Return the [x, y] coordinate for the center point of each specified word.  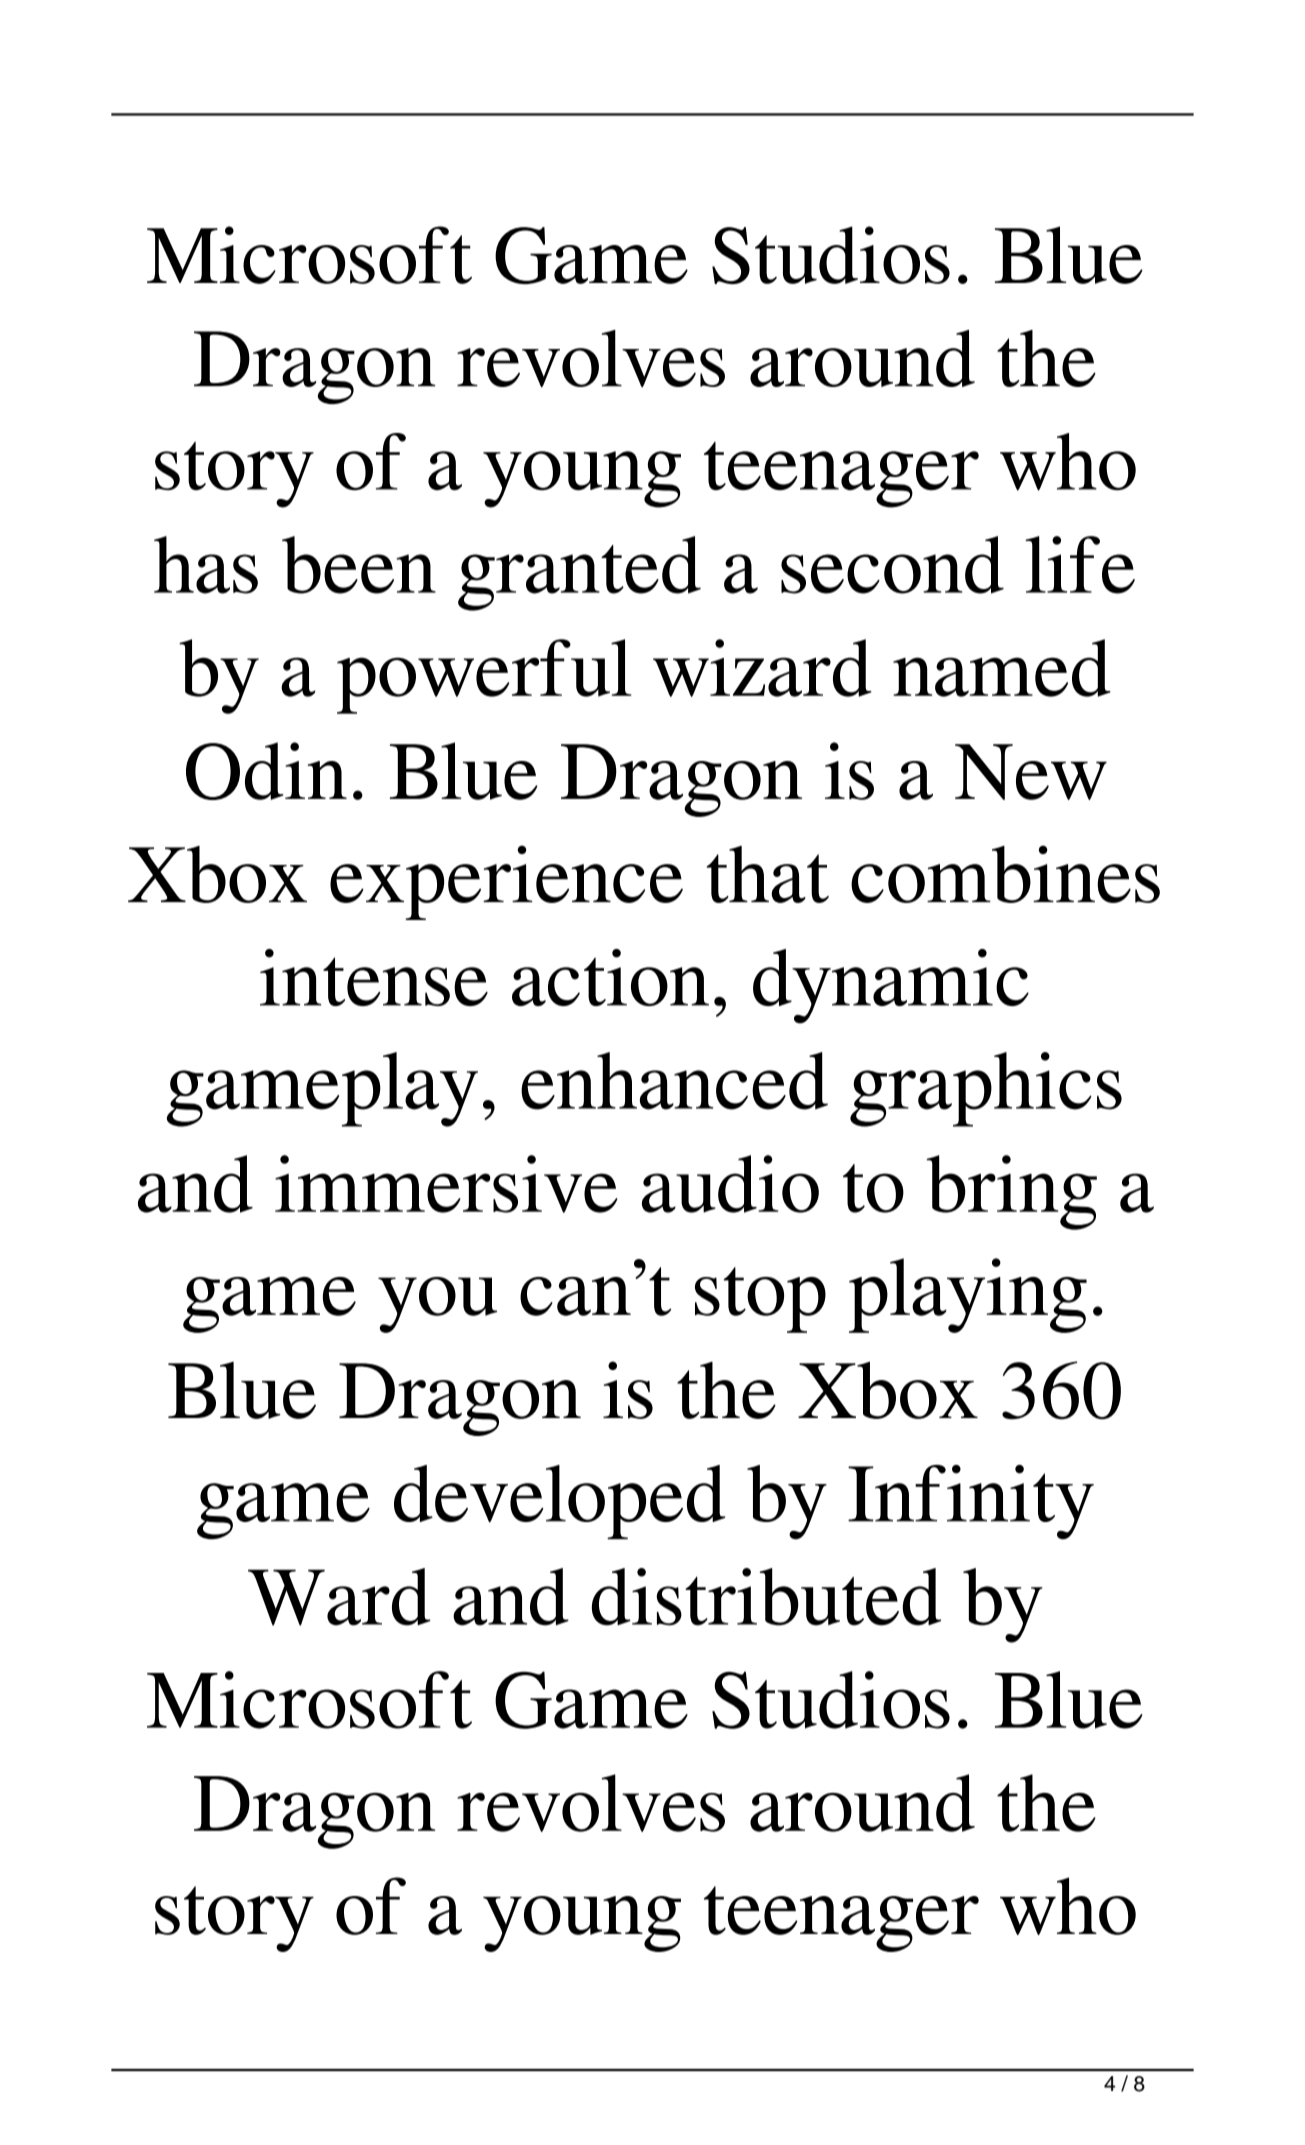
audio [730, 1184]
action [610, 977]
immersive [446, 1184]
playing [968, 1295]
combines [1005, 874]
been [359, 565]
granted [579, 573]
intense [374, 977]
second [892, 565]
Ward [339, 1597]
